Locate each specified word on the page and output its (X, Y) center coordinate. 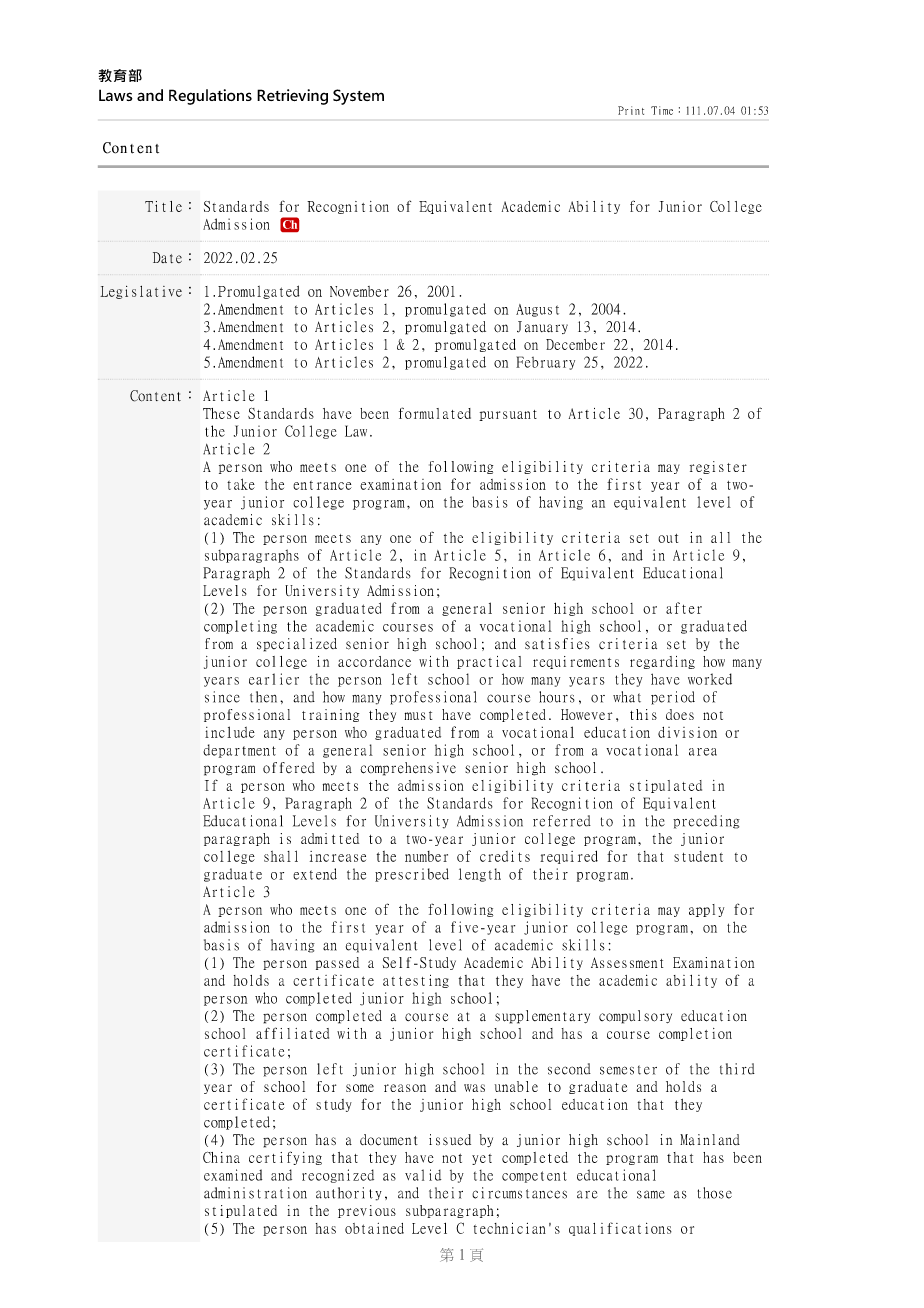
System (358, 97)
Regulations (210, 97)
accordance (374, 661)
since (222, 697)
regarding (662, 662)
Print (631, 110)
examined (233, 1175)
